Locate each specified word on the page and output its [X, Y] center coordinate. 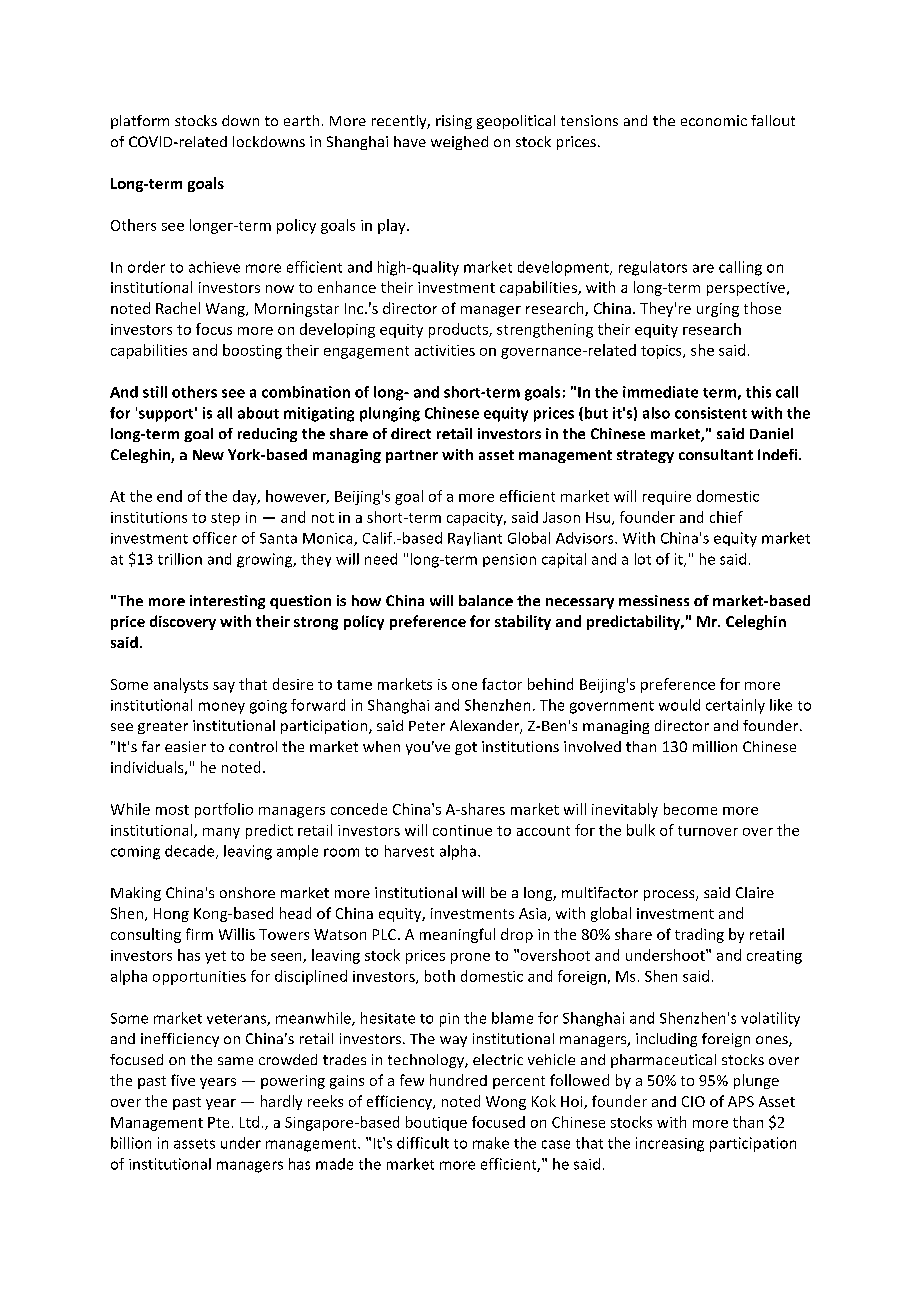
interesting [227, 602]
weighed [459, 143]
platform [140, 122]
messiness [654, 600]
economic [714, 120]
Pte [218, 1122]
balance [486, 600]
